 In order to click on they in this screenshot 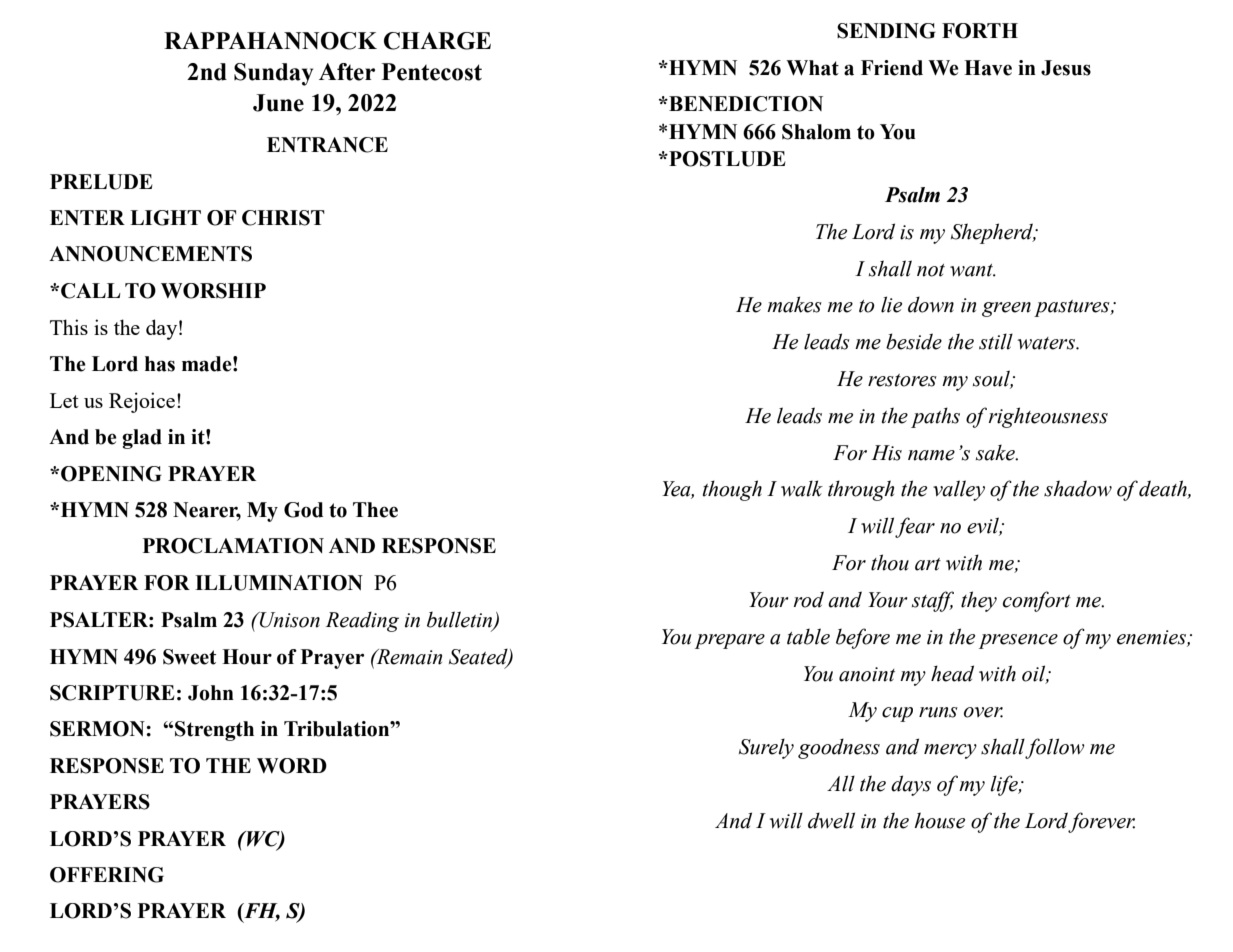, I will do `click(979, 601)`.
